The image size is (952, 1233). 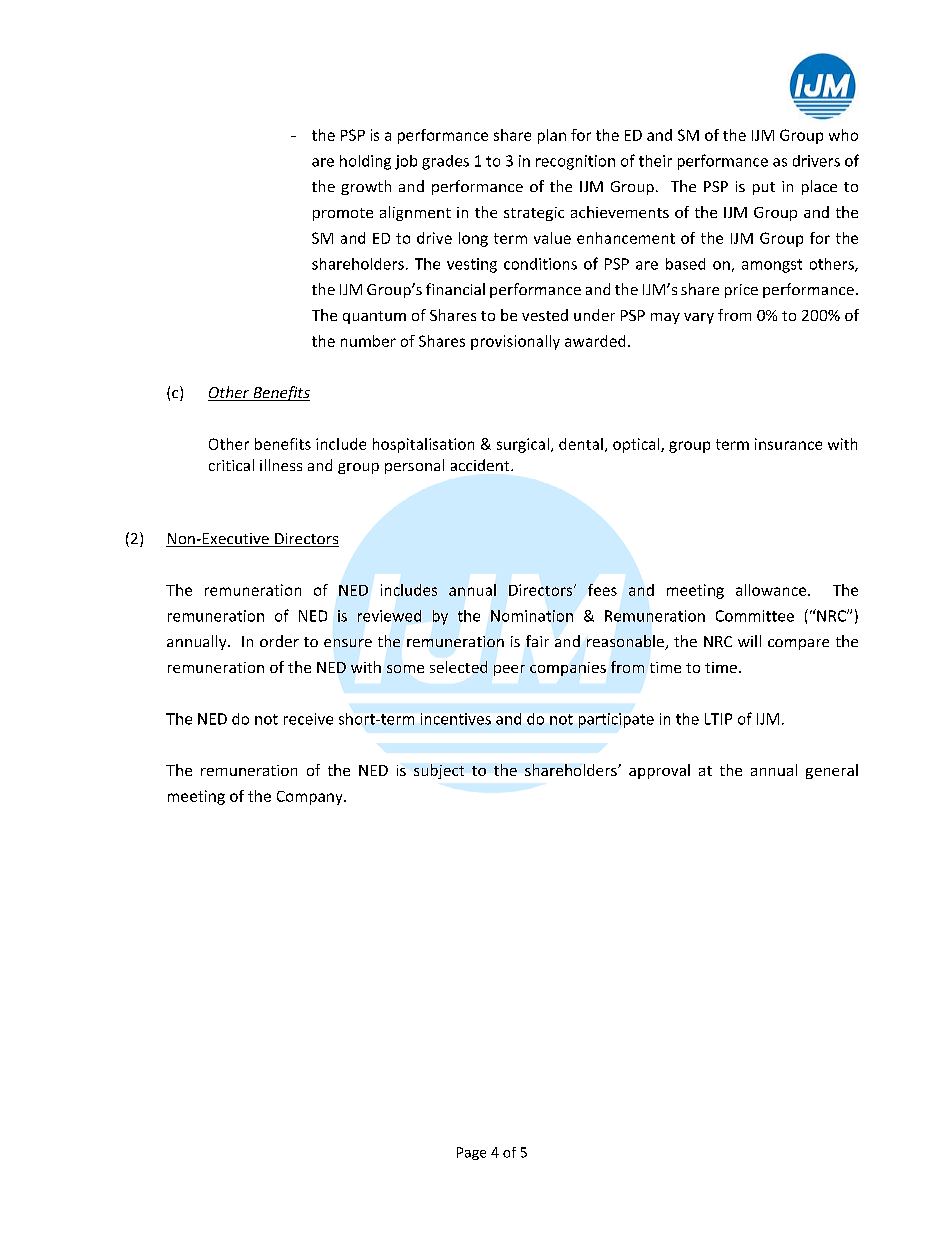 I want to click on order, so click(x=279, y=641).
